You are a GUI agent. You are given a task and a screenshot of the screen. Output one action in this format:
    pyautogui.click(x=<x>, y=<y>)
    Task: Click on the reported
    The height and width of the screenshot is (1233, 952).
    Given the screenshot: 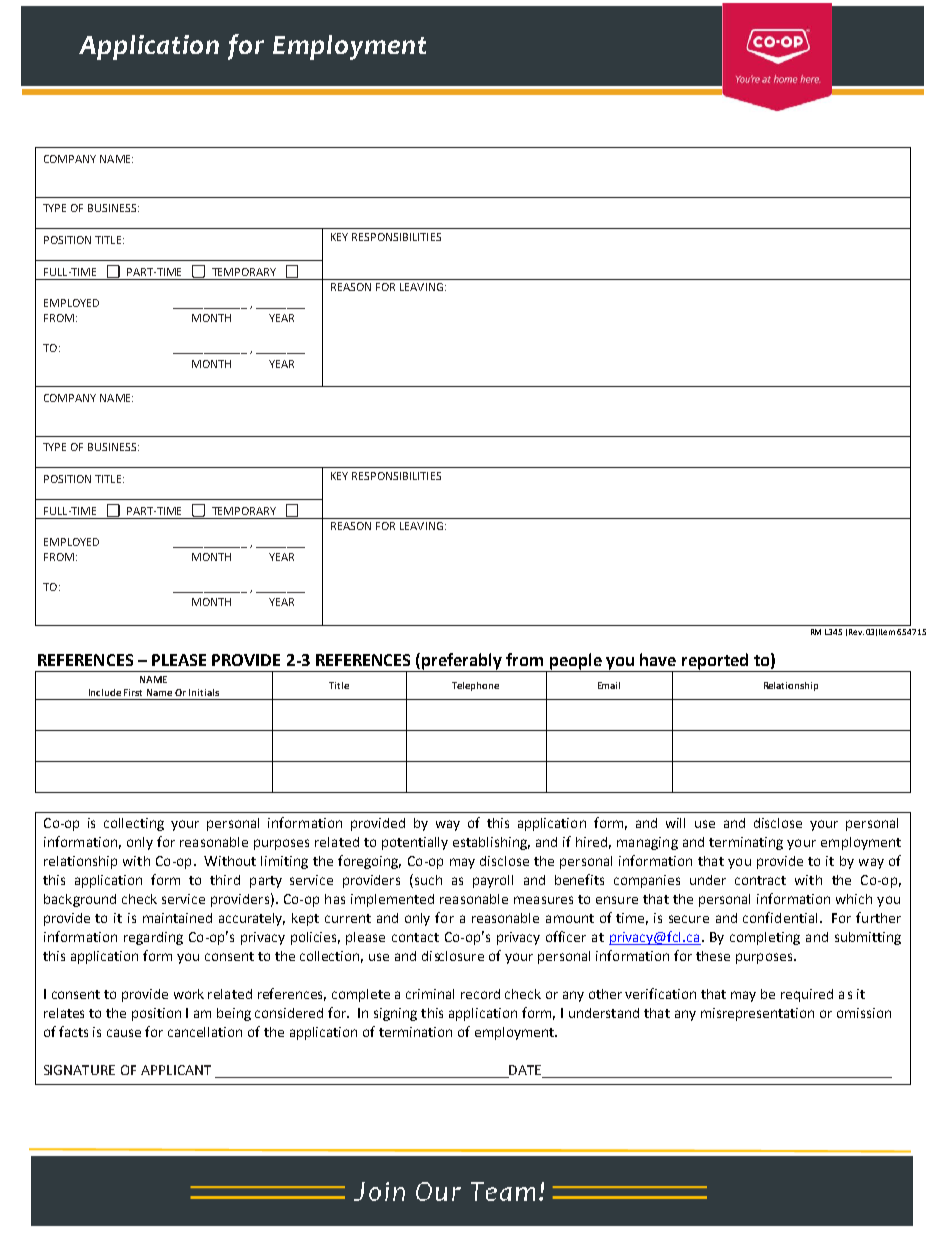 What is the action you would take?
    pyautogui.click(x=715, y=662)
